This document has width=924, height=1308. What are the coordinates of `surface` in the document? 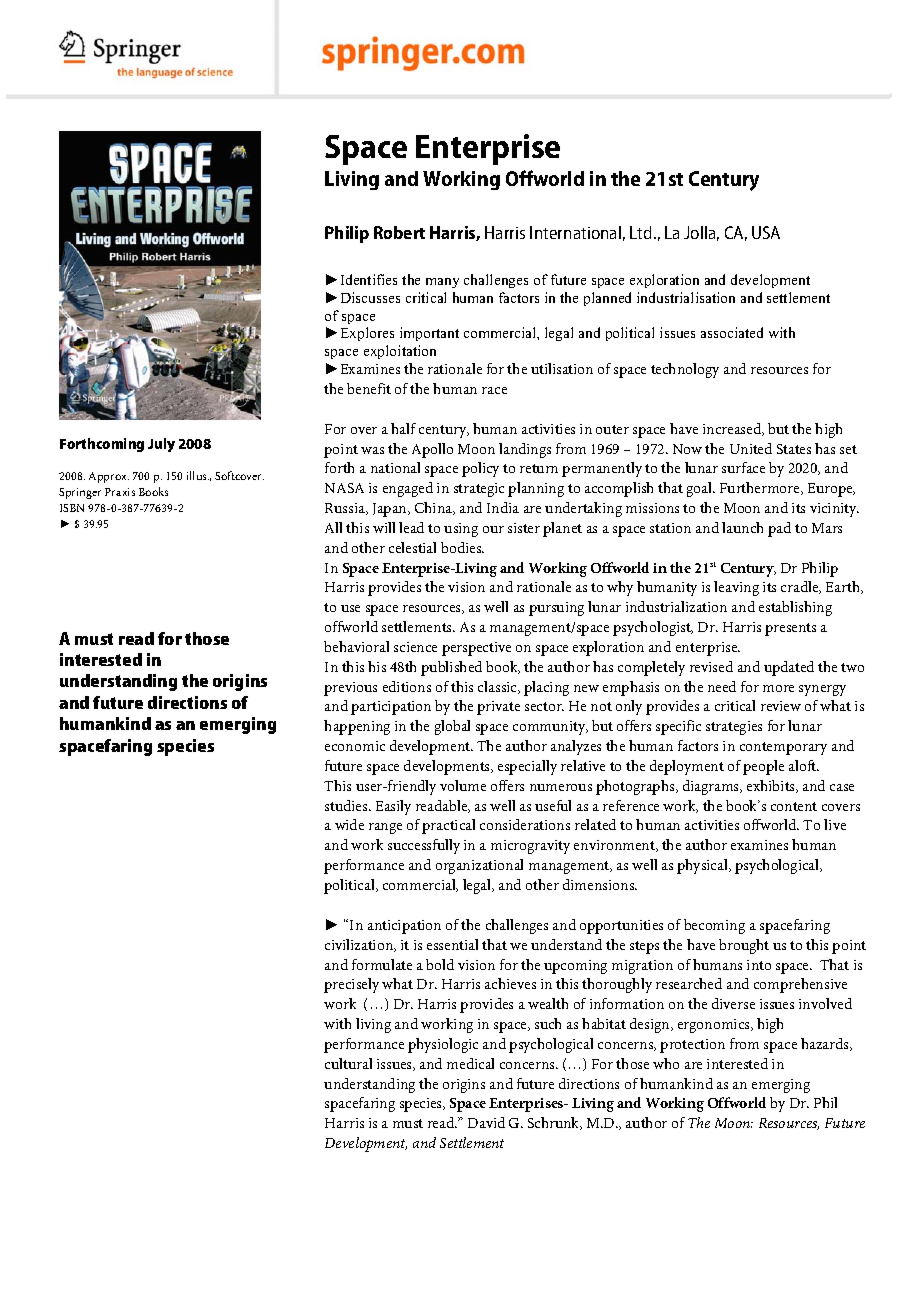 It's located at (743, 467).
